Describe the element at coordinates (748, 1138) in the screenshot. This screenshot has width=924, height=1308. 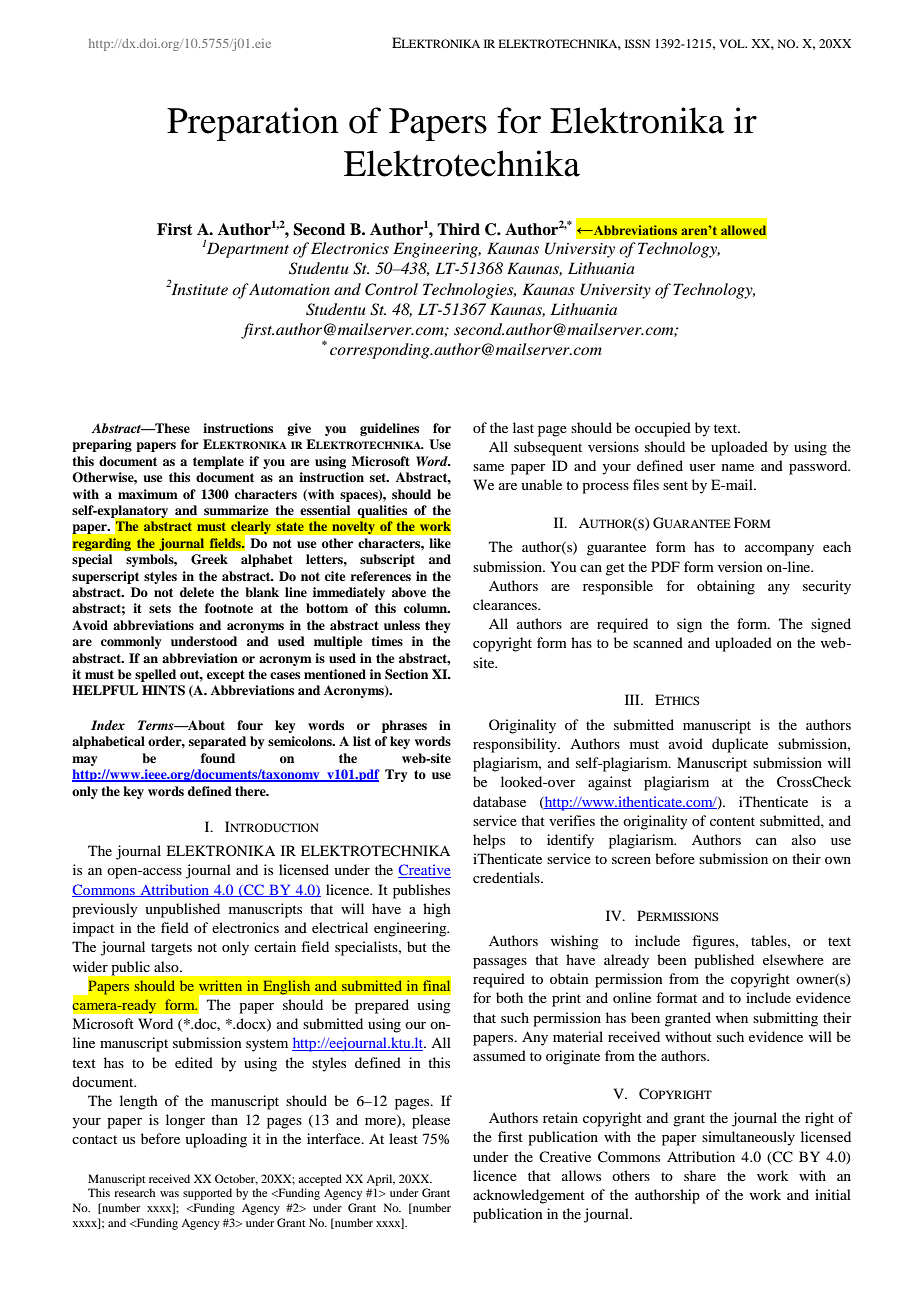
I see `simultaneously` at that location.
